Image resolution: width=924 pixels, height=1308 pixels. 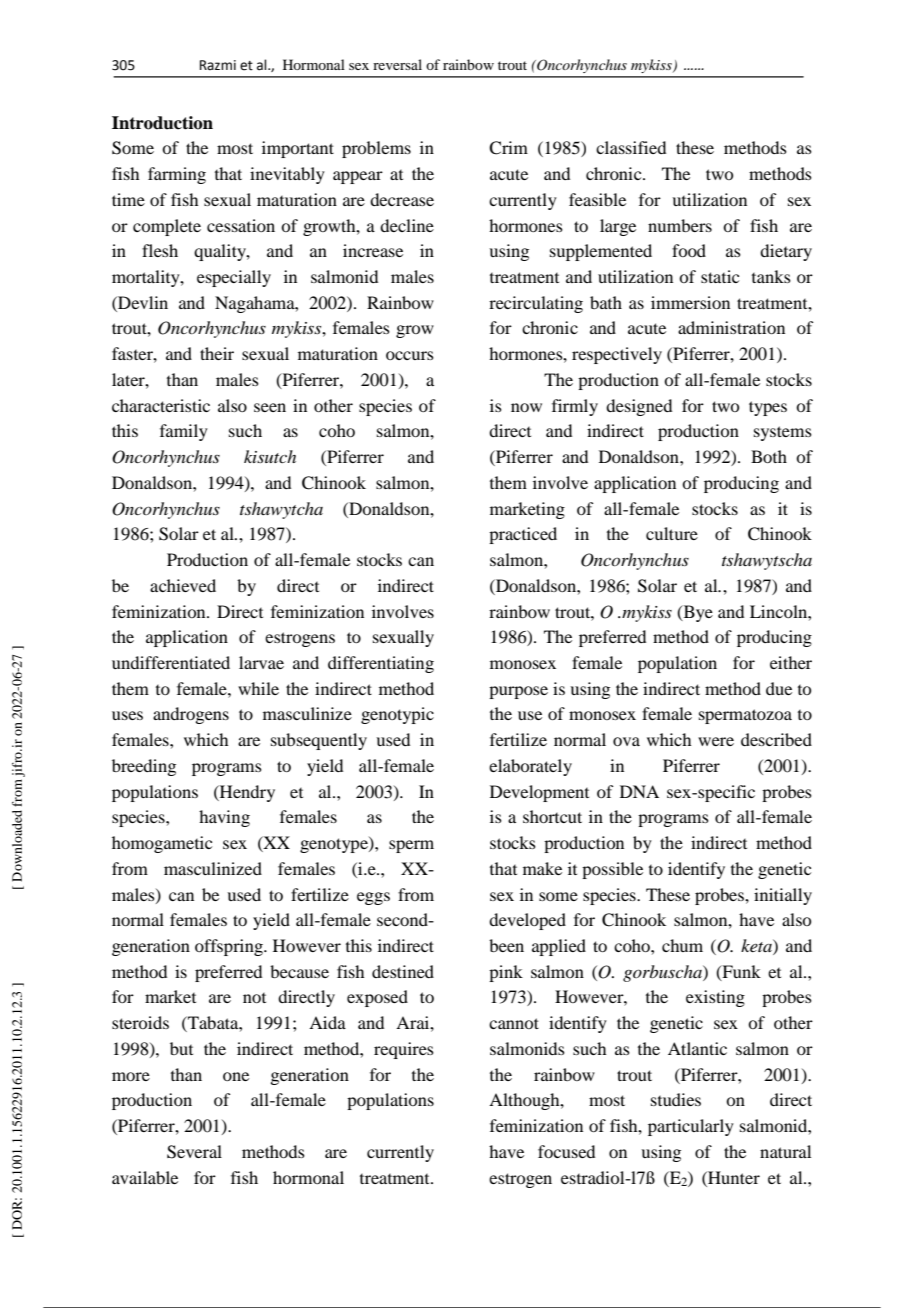 I want to click on Introduction, so click(x=162, y=123).
